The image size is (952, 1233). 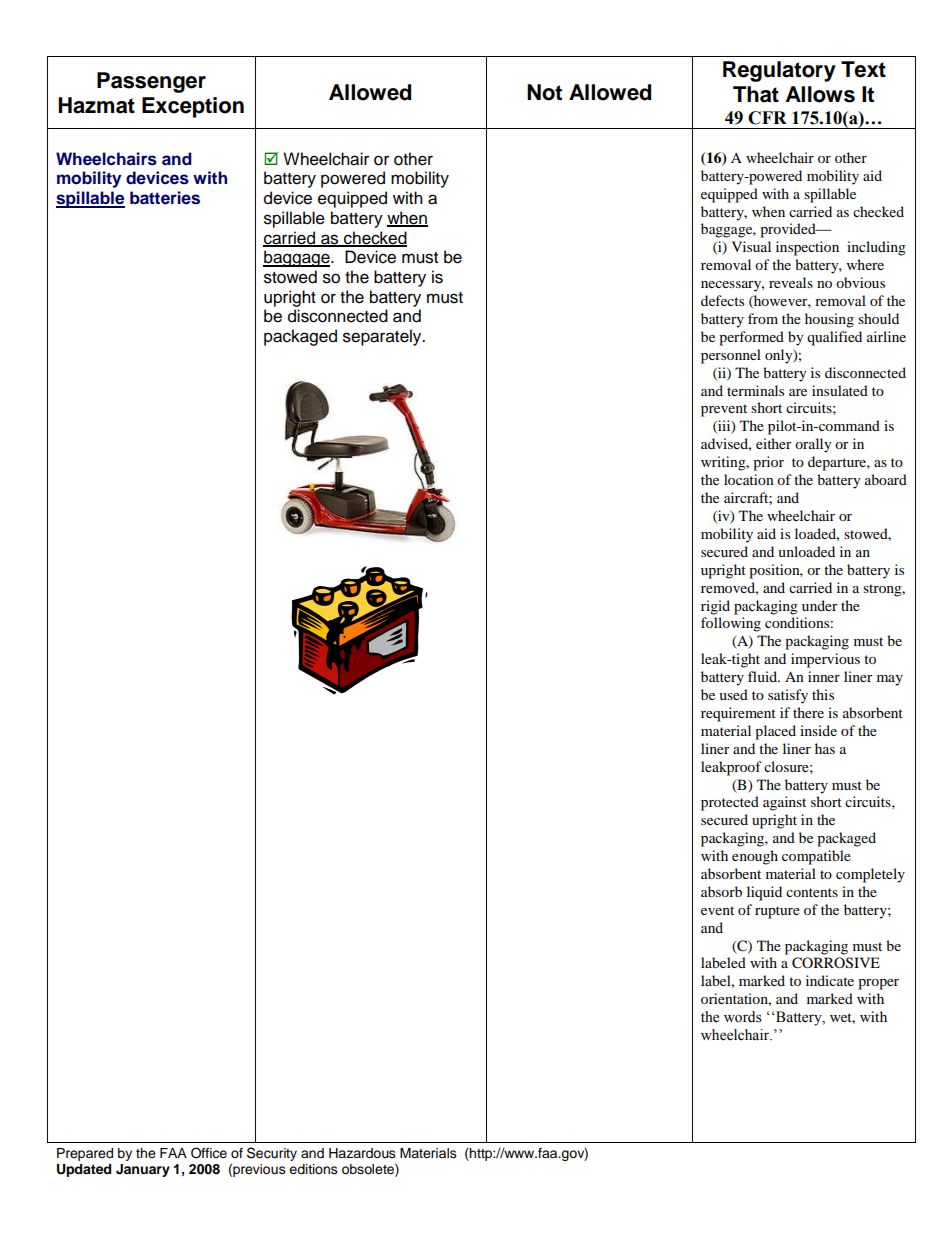 What do you see at coordinates (209, 1153) in the screenshot?
I see `Office` at bounding box center [209, 1153].
